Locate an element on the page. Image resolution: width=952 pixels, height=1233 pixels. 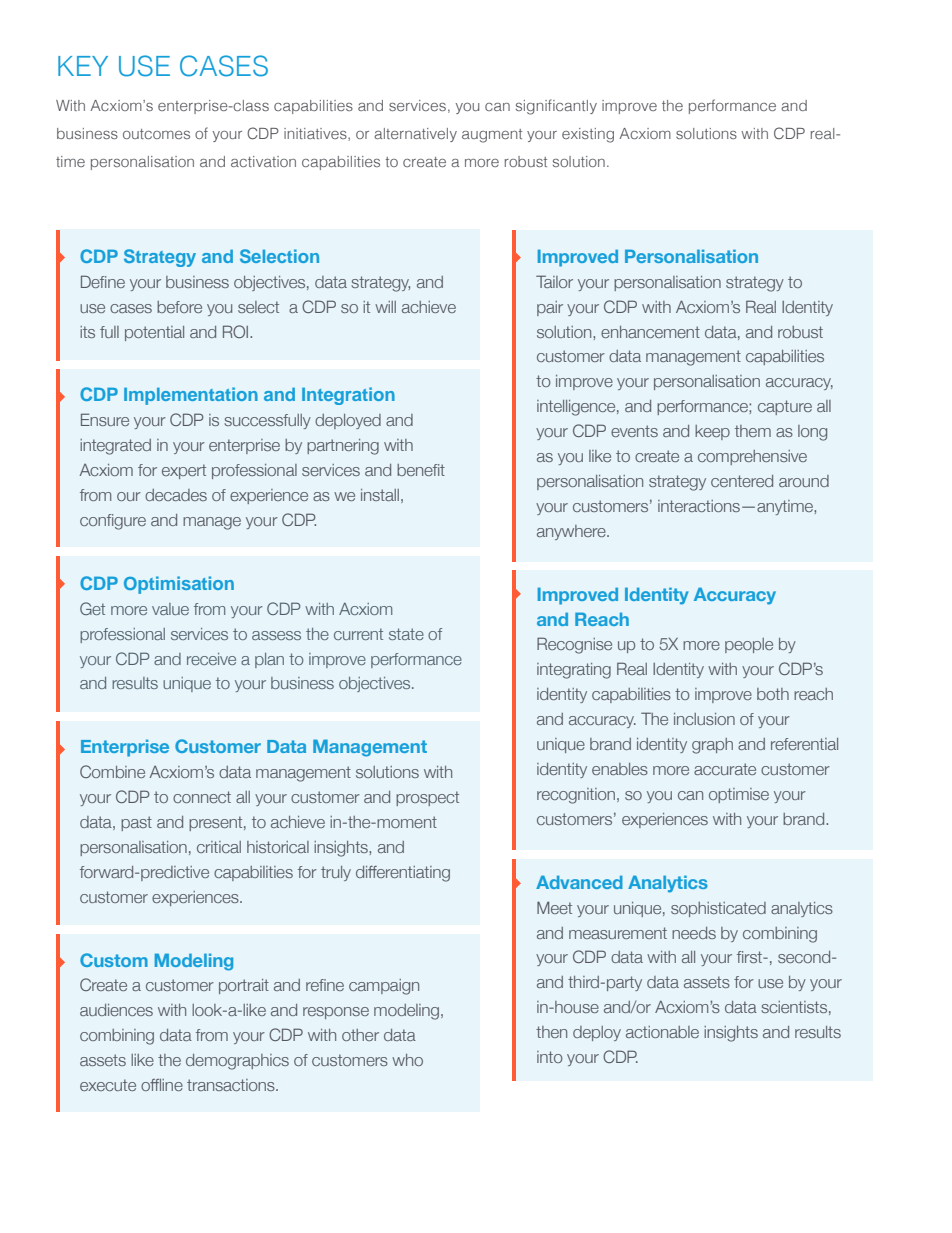
offline is located at coordinates (162, 1085).
